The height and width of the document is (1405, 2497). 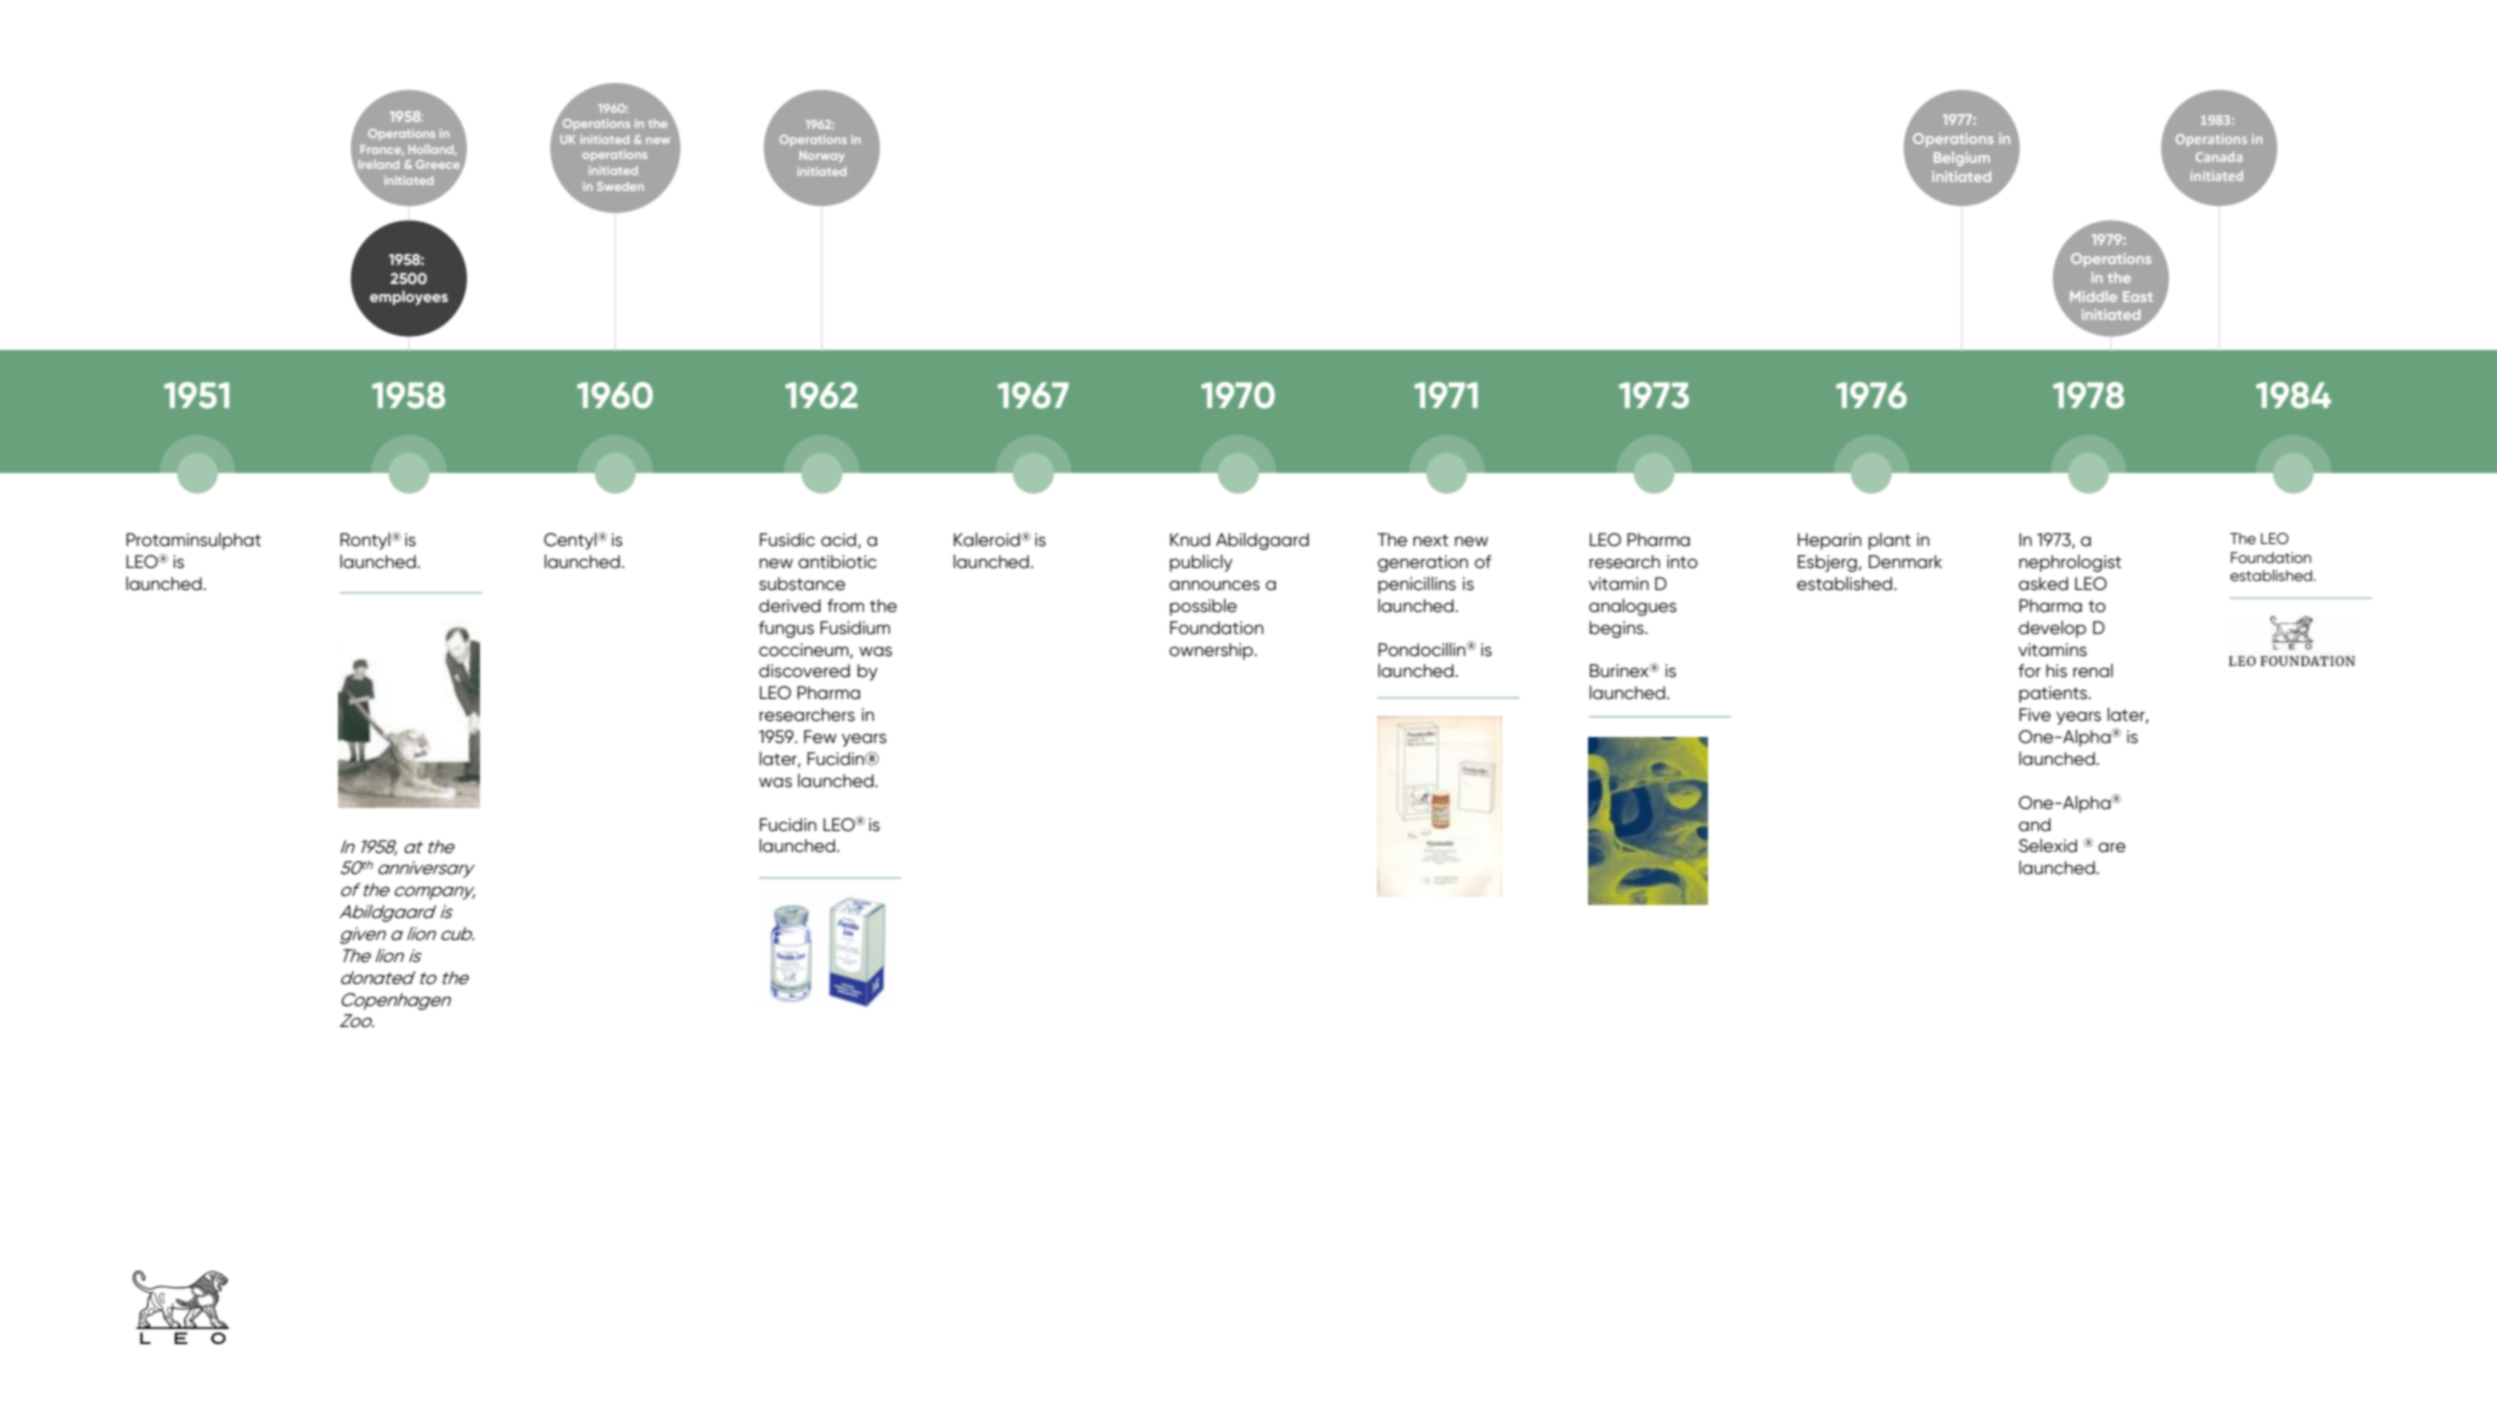 What do you see at coordinates (1430, 540) in the document?
I see `next` at bounding box center [1430, 540].
